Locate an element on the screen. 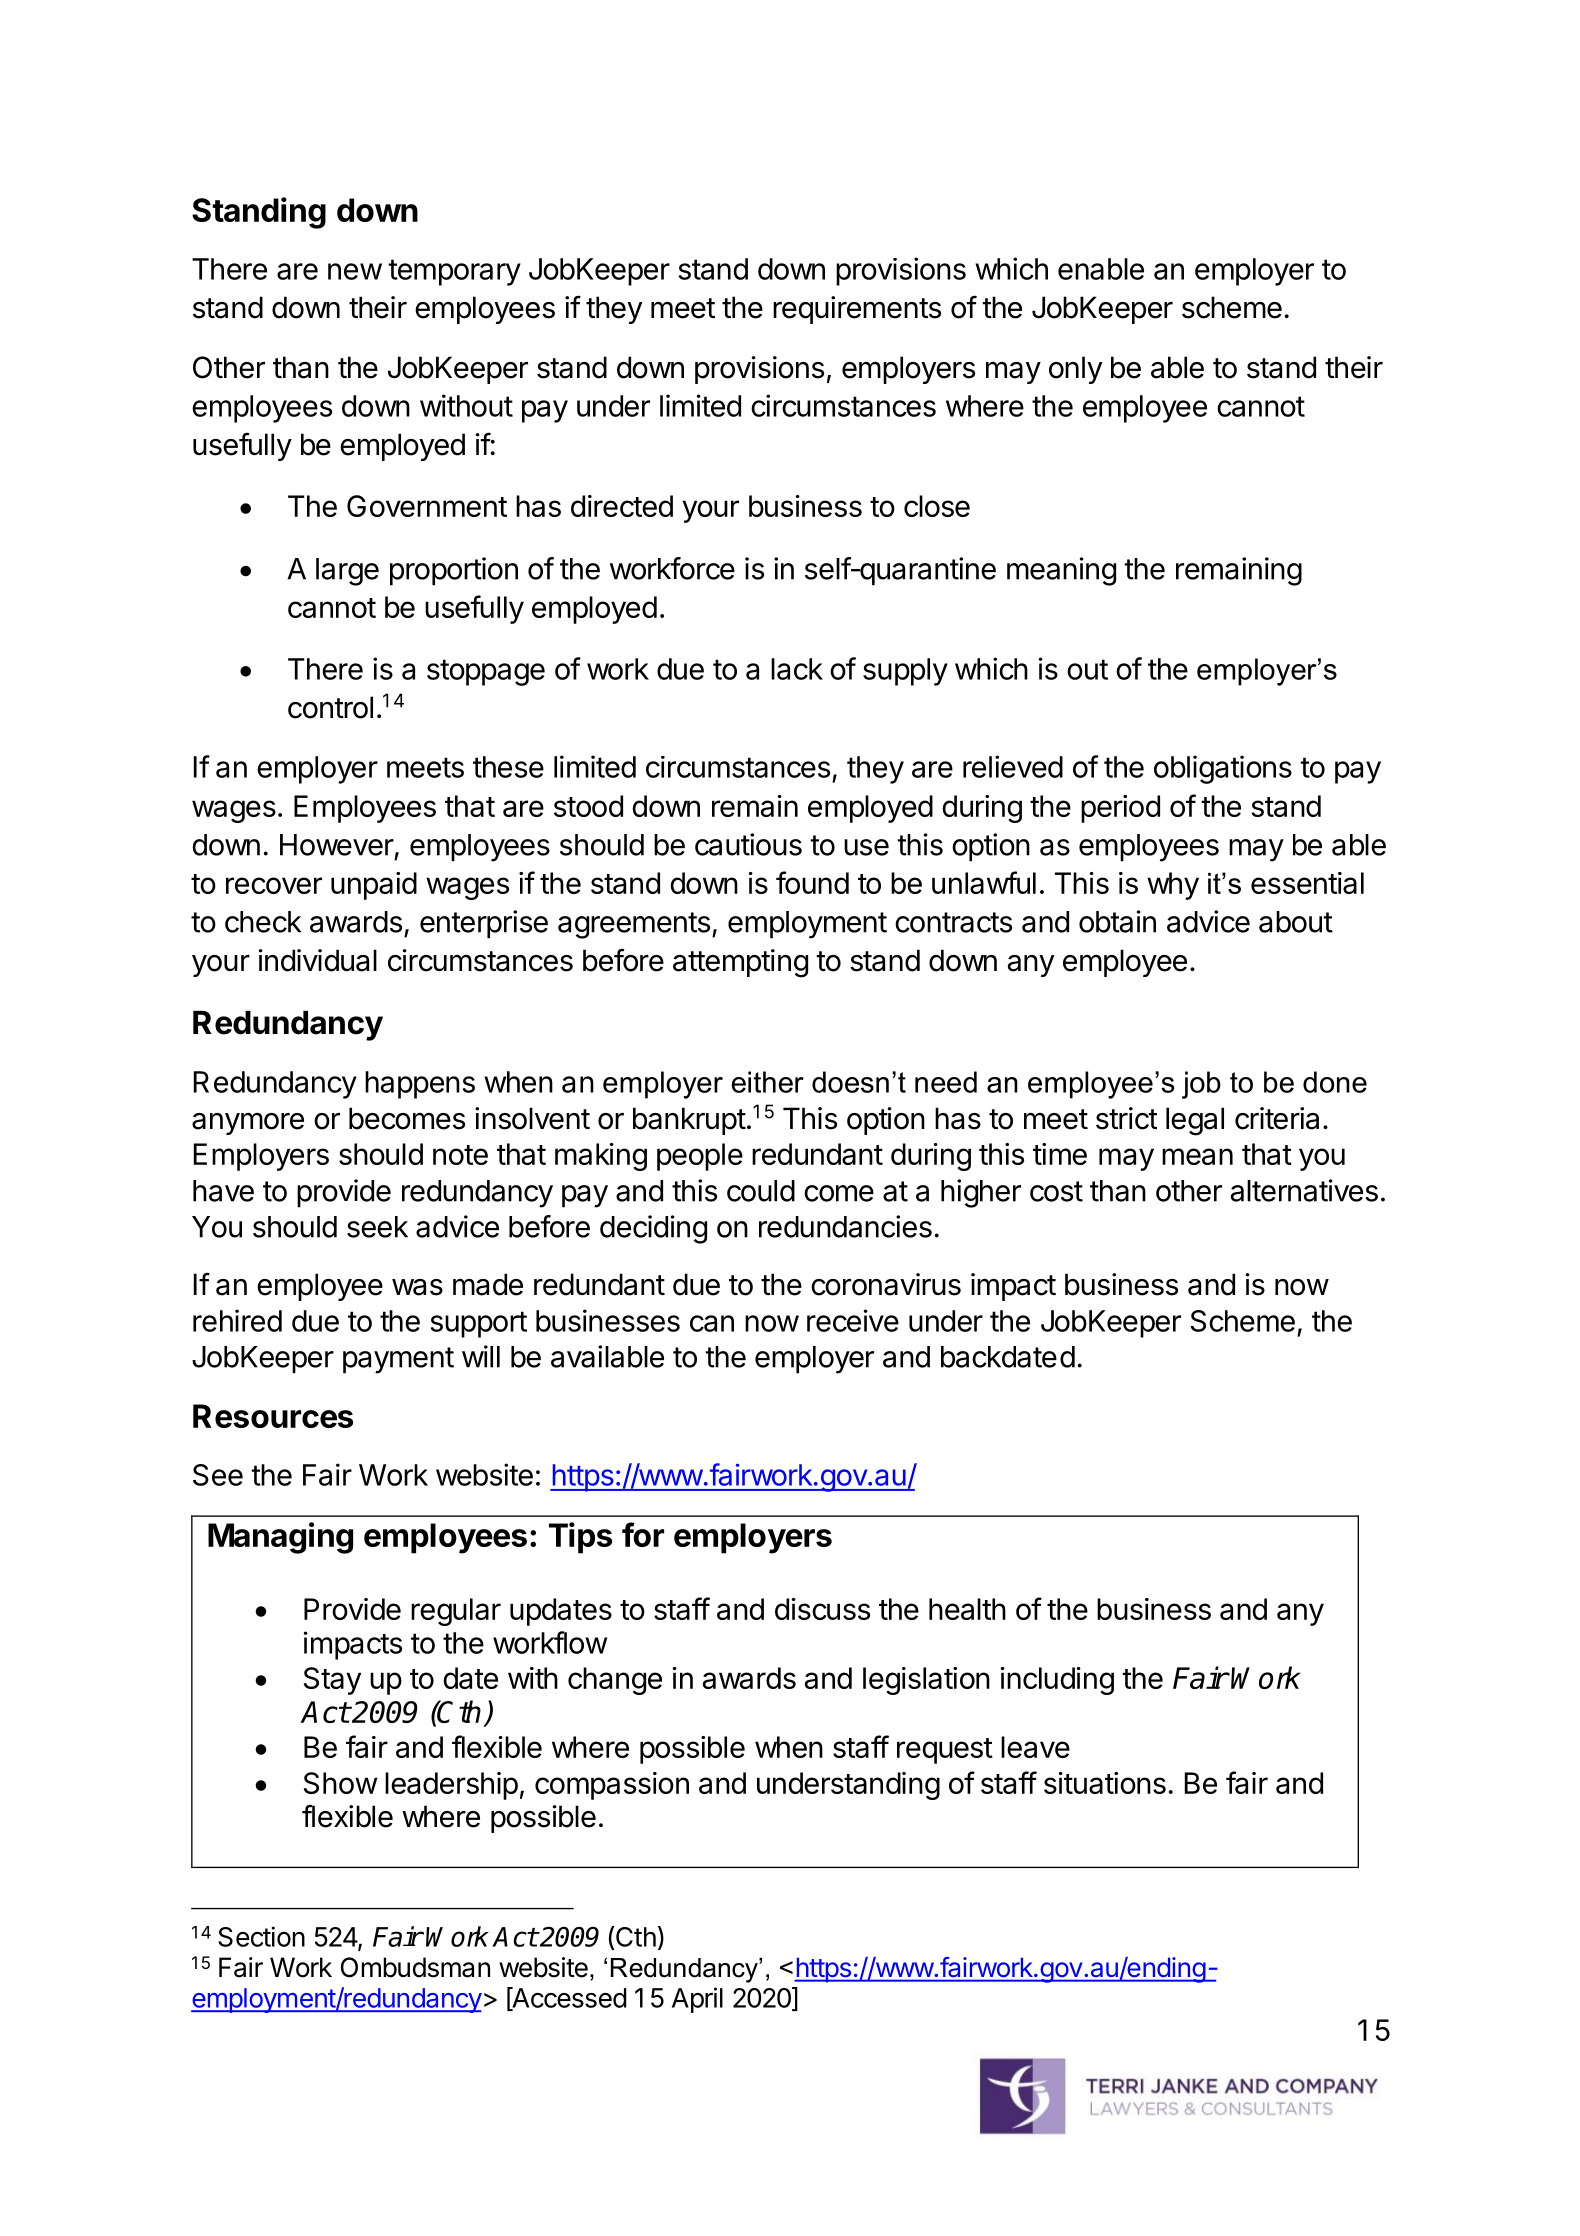 The image size is (1580, 2236). legal is located at coordinates (1195, 1121).
